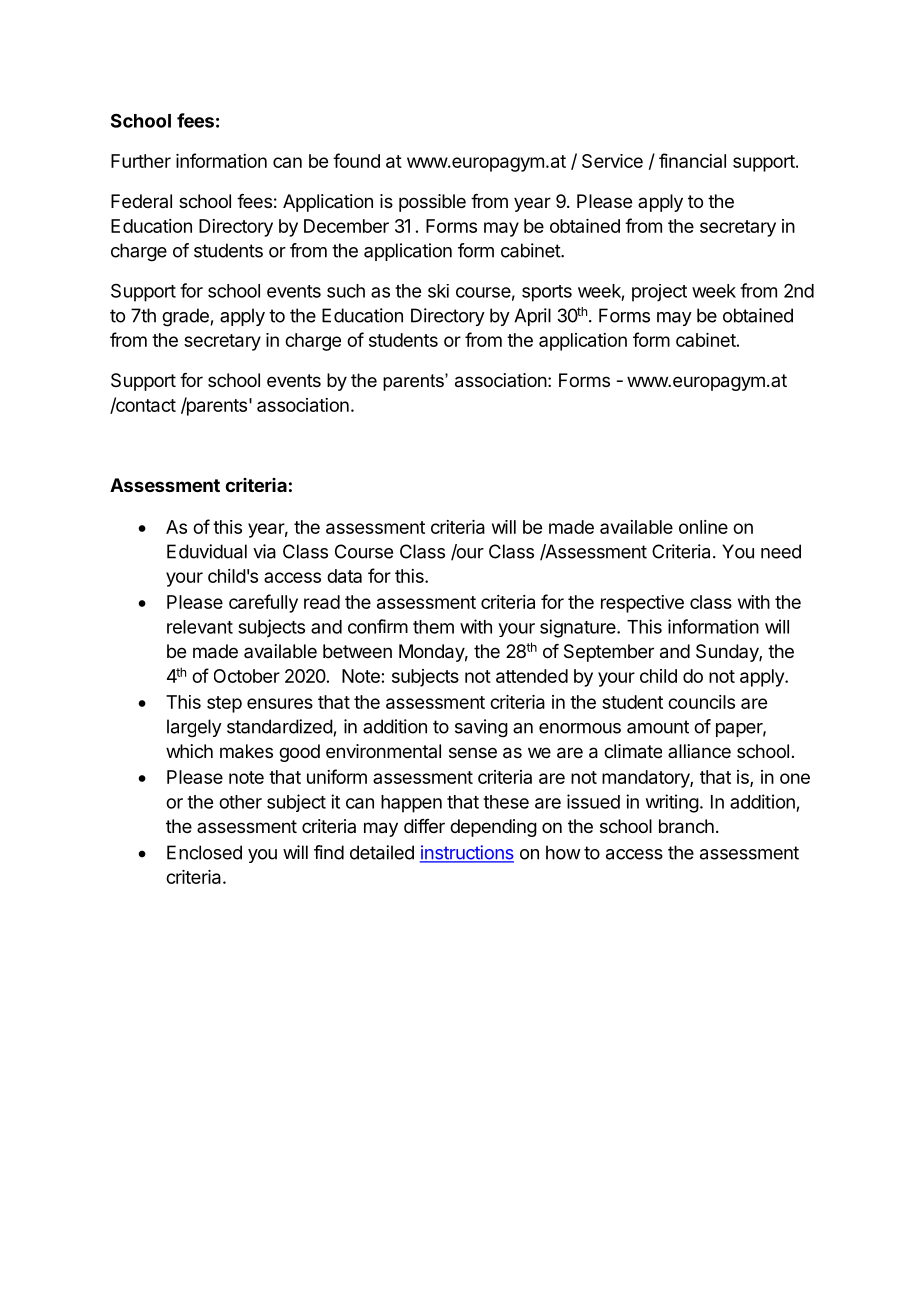 This screenshot has width=924, height=1308. Describe the element at coordinates (692, 160) in the screenshot. I see `financial` at that location.
